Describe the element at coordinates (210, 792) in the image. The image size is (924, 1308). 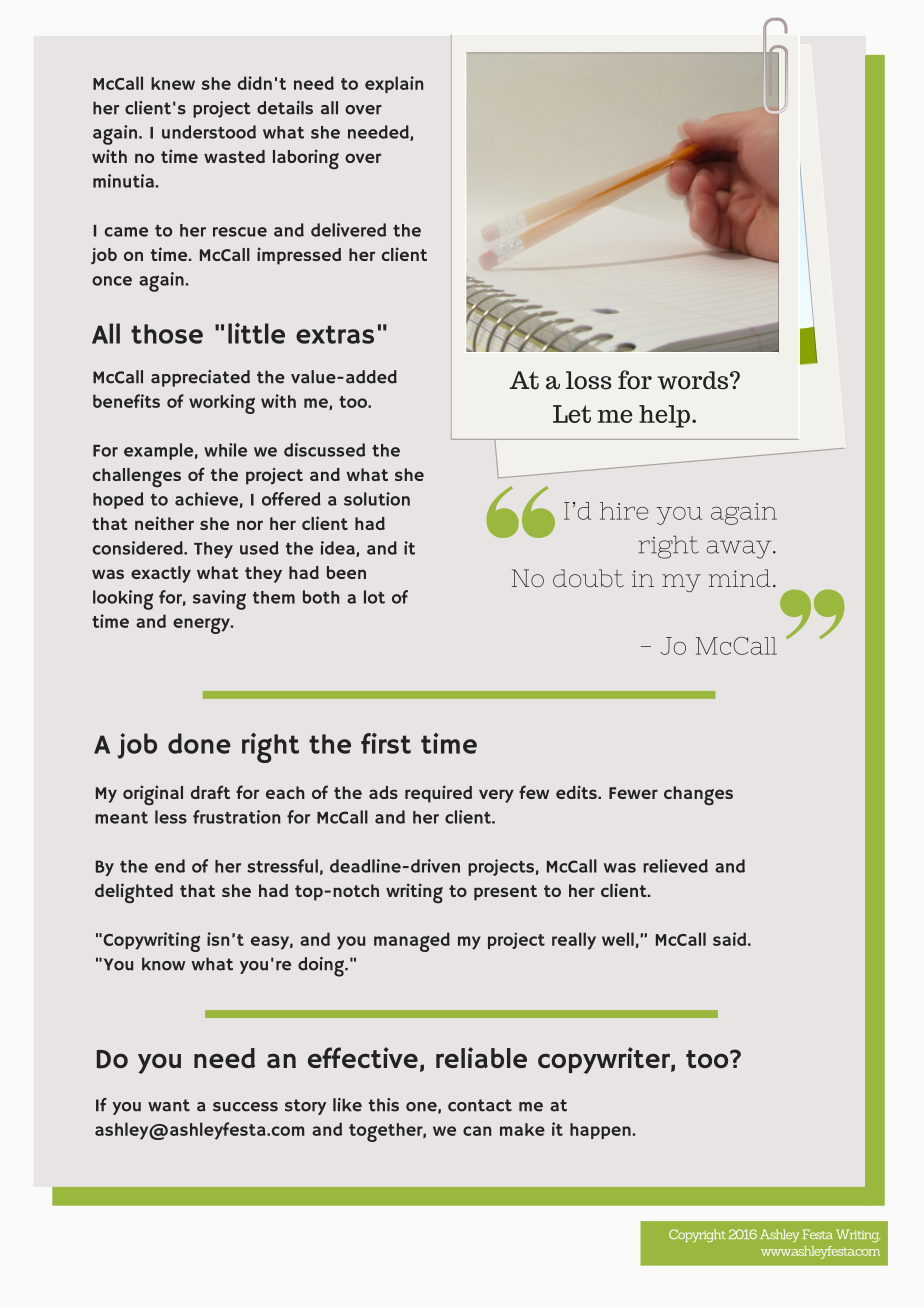
I see `draft` at that location.
